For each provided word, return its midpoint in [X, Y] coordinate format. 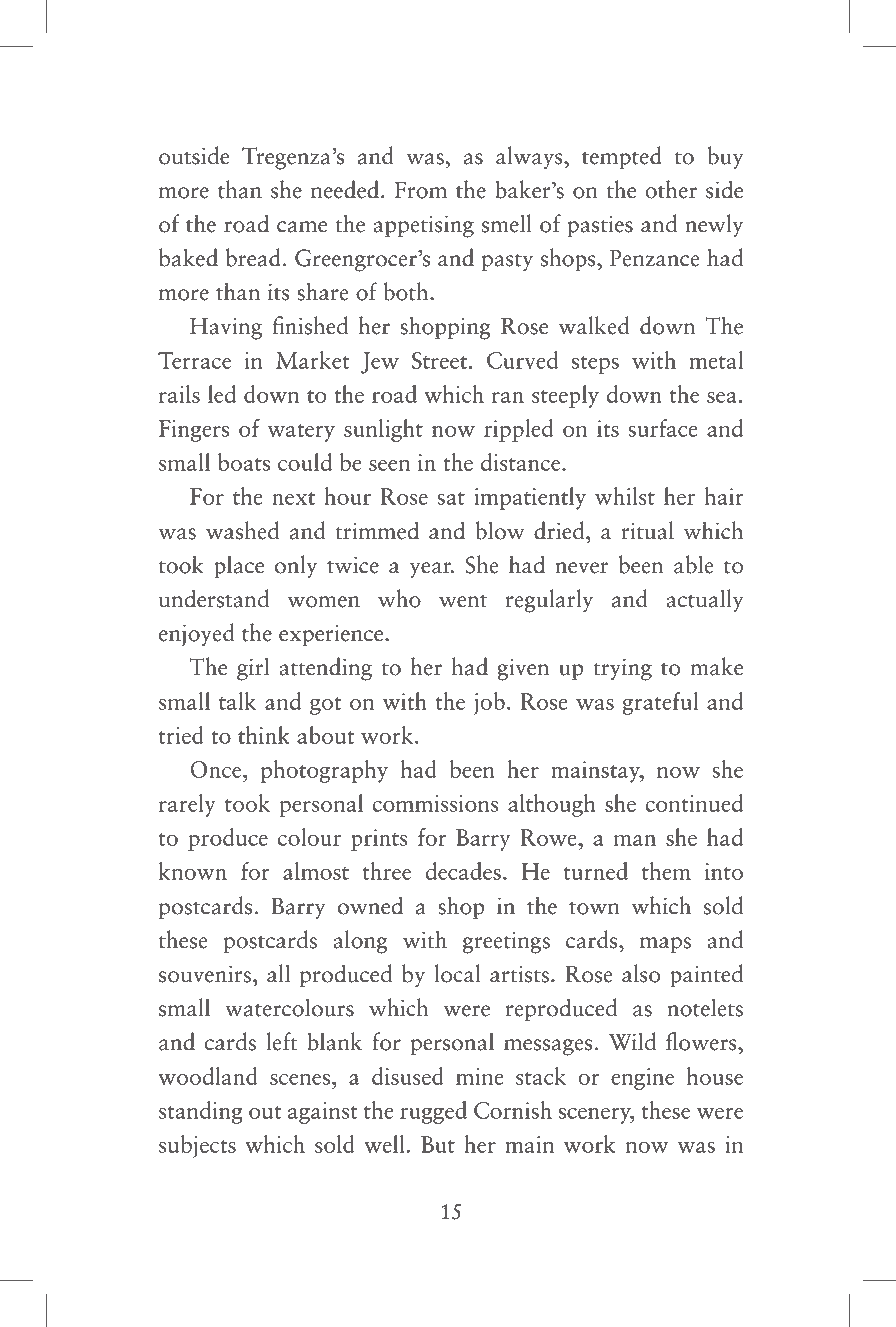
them [666, 871]
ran [508, 397]
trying [622, 669]
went [463, 601]
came [302, 227]
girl [253, 669]
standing [201, 1112]
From [420, 190]
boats [244, 462]
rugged [433, 1112]
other [671, 189]
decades [463, 871]
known [193, 871]
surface [663, 428]
